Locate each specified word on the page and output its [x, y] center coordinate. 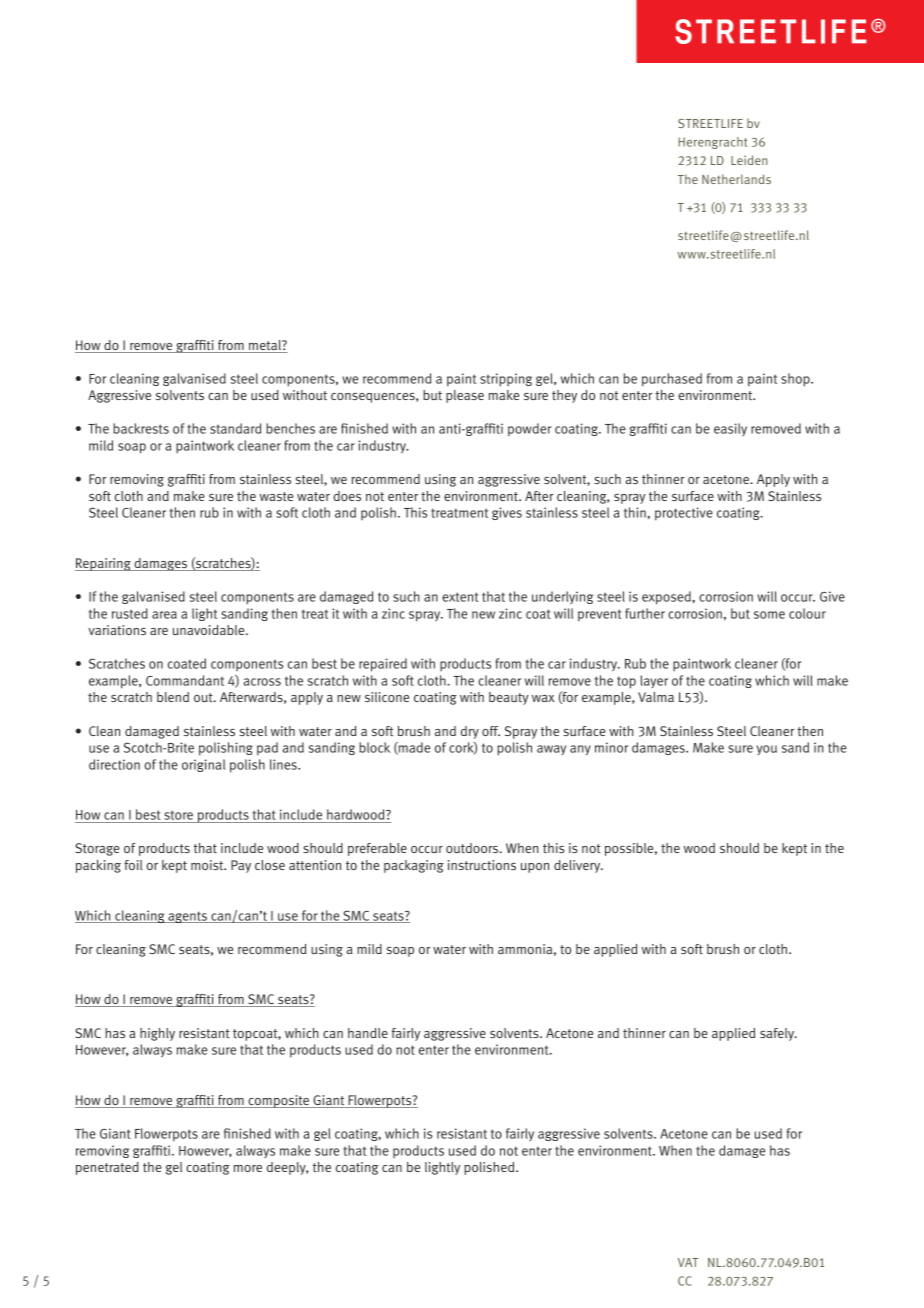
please [465, 396]
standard [235, 428]
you [767, 750]
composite [278, 1101]
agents [187, 917]
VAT [688, 1262]
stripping [506, 380]
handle [368, 1033]
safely [778, 1034]
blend [173, 697]
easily [730, 429]
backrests [141, 428]
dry [470, 732]
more [247, 1168]
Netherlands [736, 179]
